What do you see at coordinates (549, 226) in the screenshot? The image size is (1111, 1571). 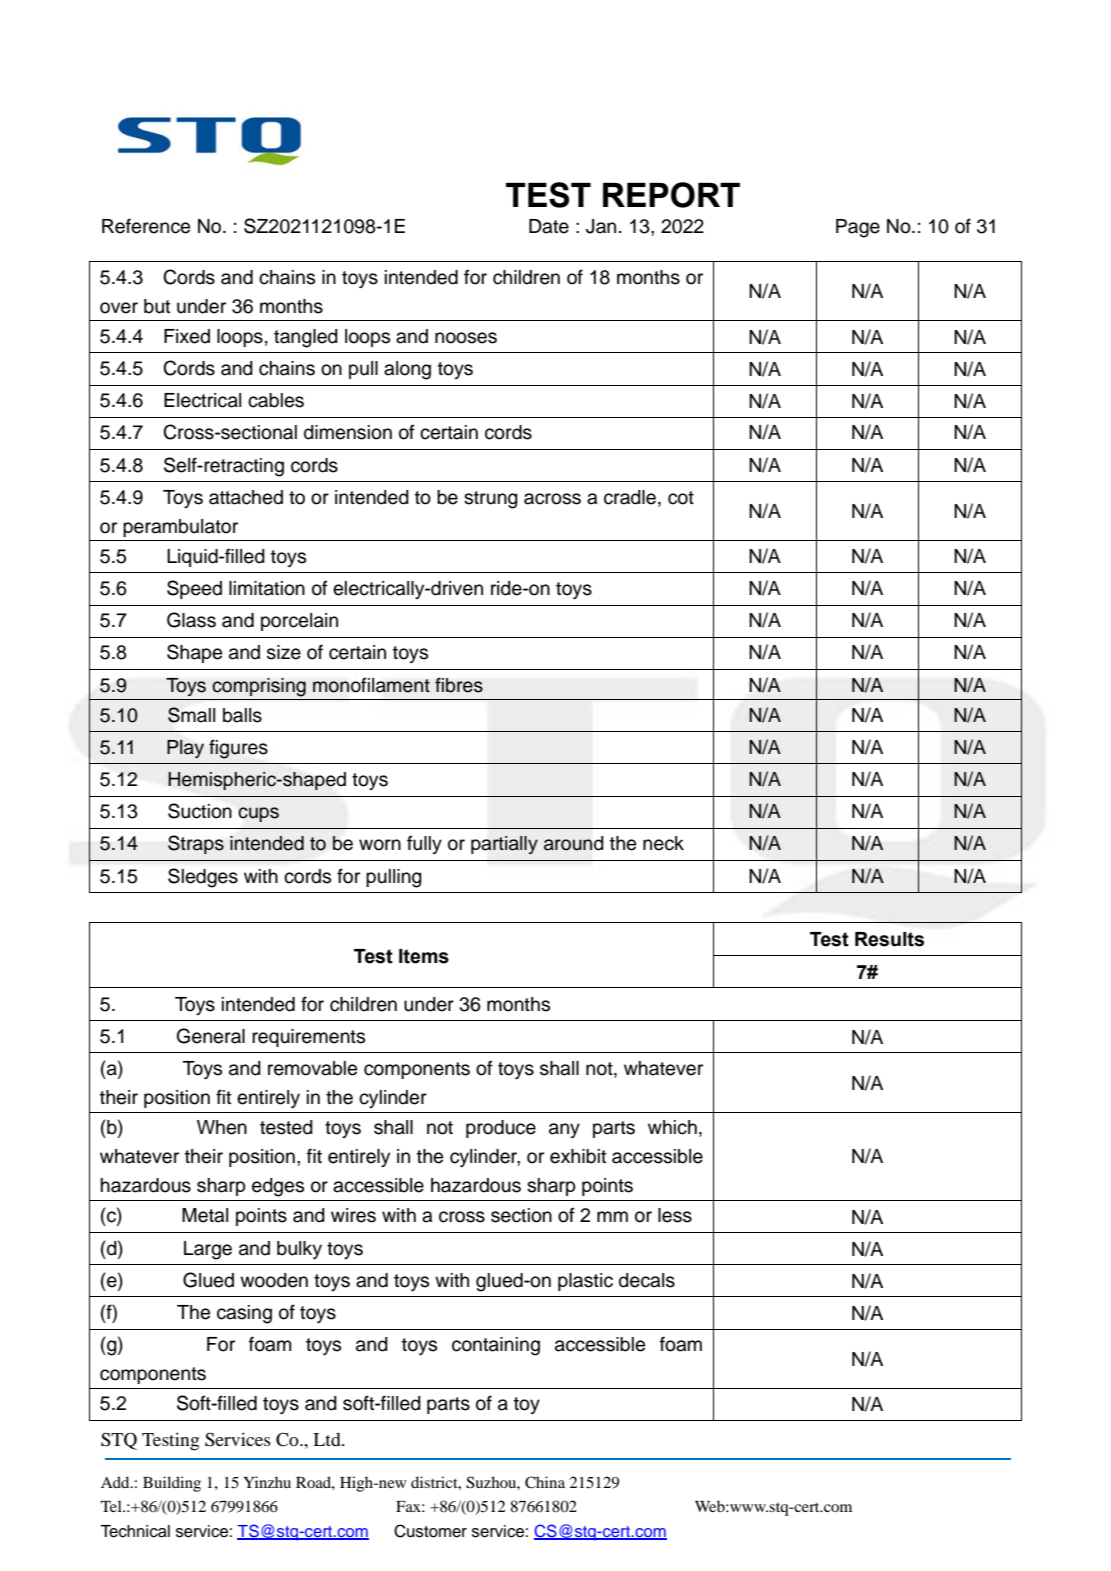 I see `Date` at bounding box center [549, 226].
